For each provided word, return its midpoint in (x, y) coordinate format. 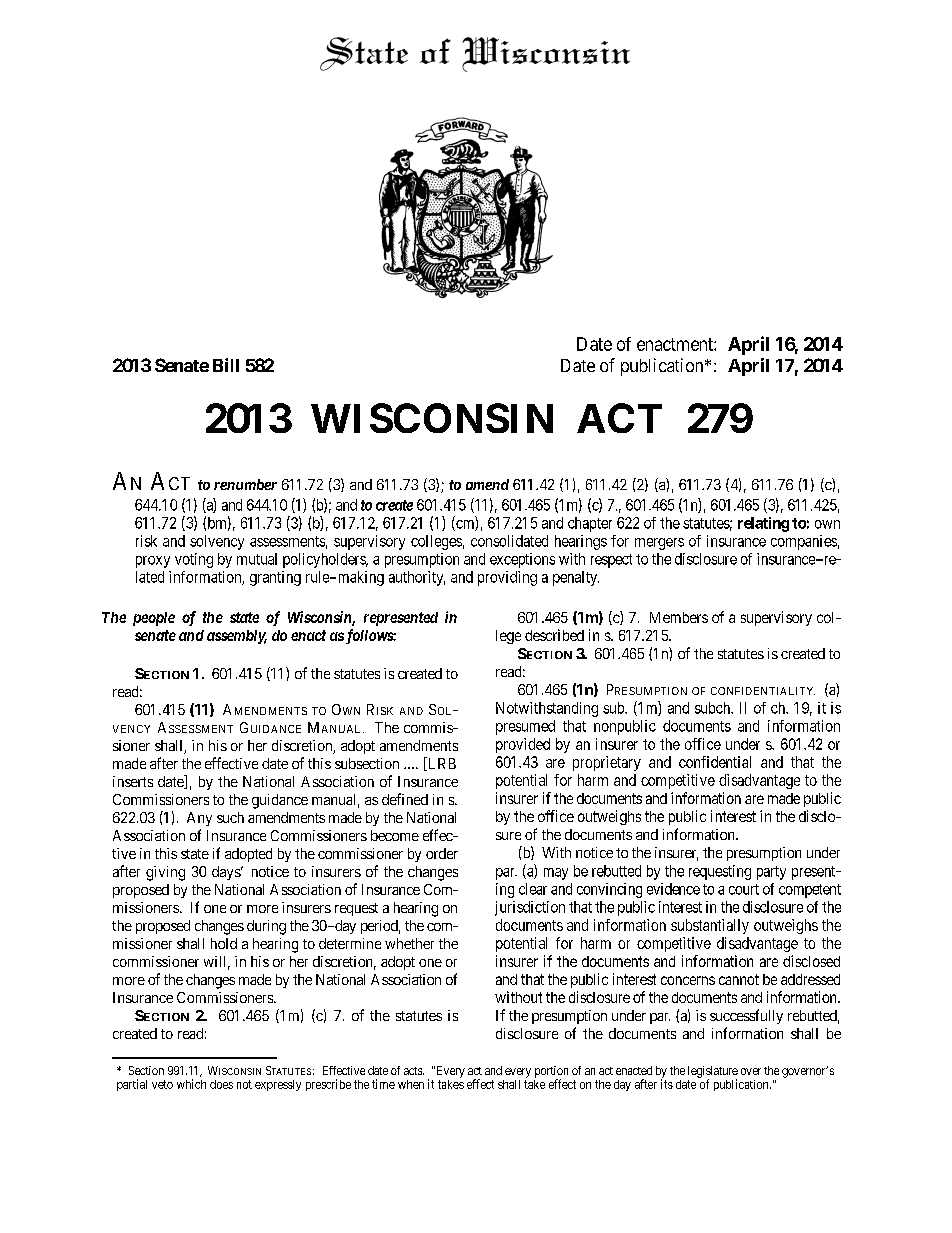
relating (763, 524)
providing (507, 578)
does (221, 1084)
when (411, 1084)
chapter (590, 524)
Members (679, 617)
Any (199, 819)
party (771, 873)
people (154, 619)
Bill (226, 365)
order (442, 853)
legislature (713, 1073)
